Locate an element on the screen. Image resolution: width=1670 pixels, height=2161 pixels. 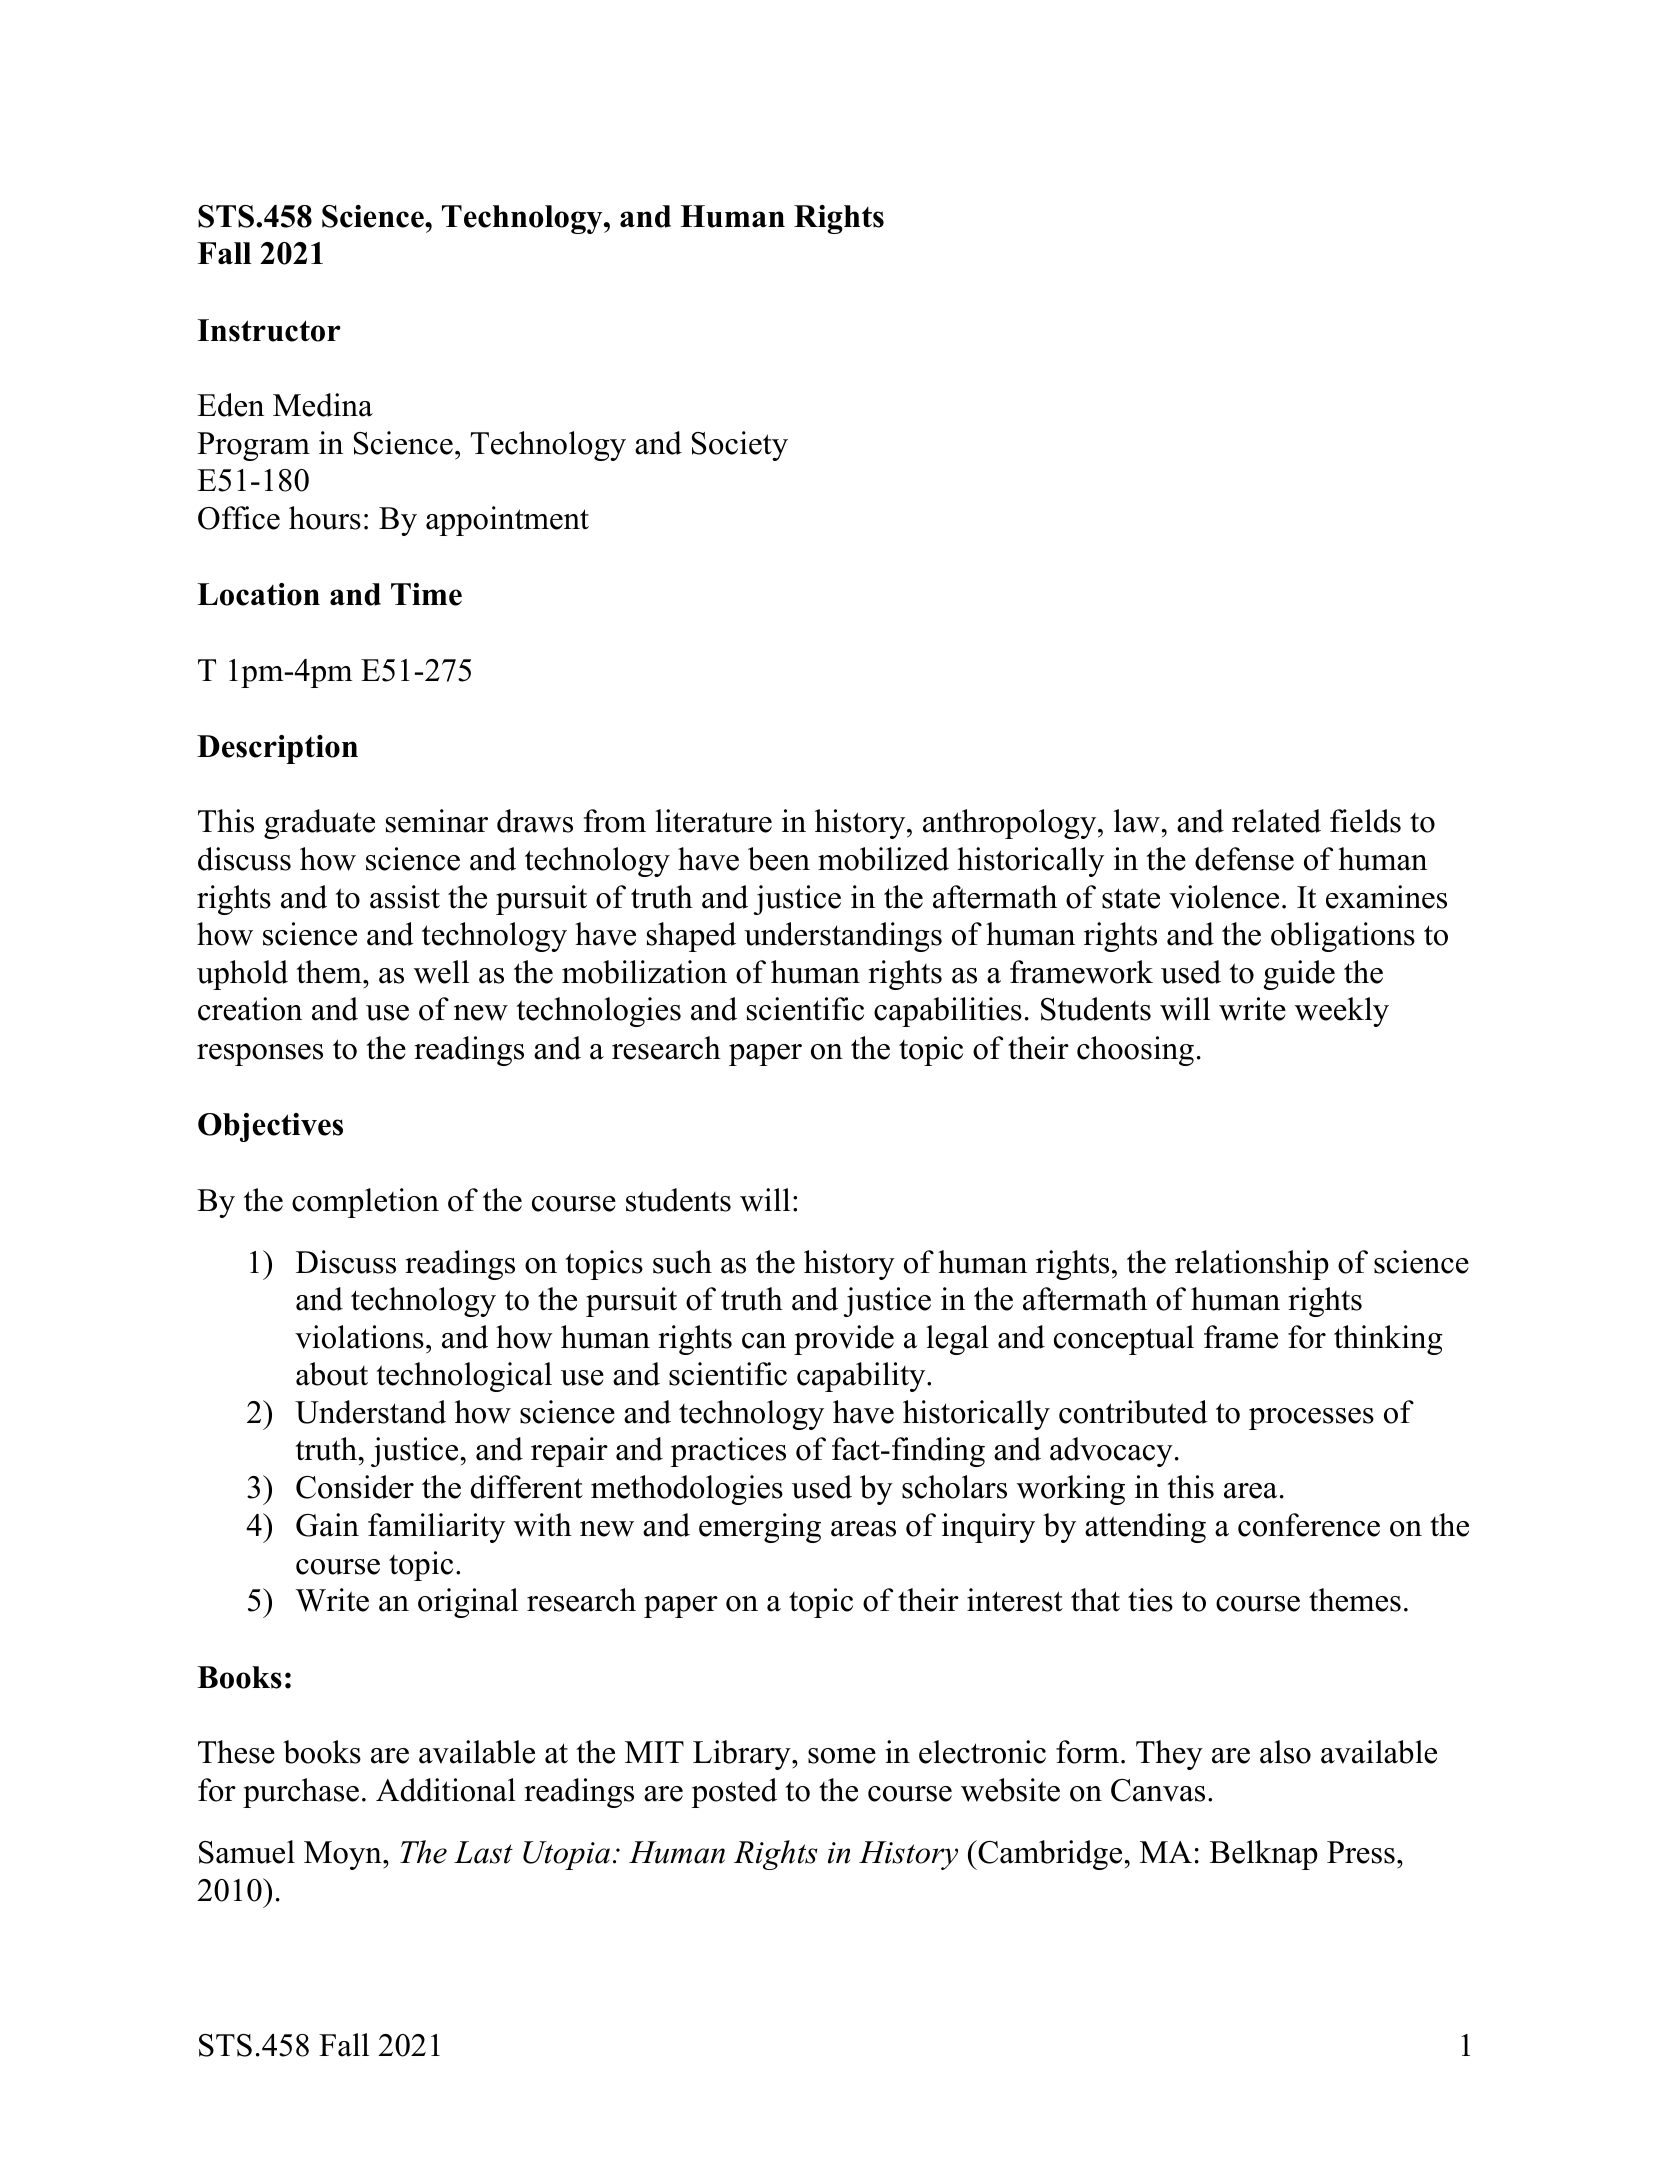
purchase is located at coordinates (301, 1793).
